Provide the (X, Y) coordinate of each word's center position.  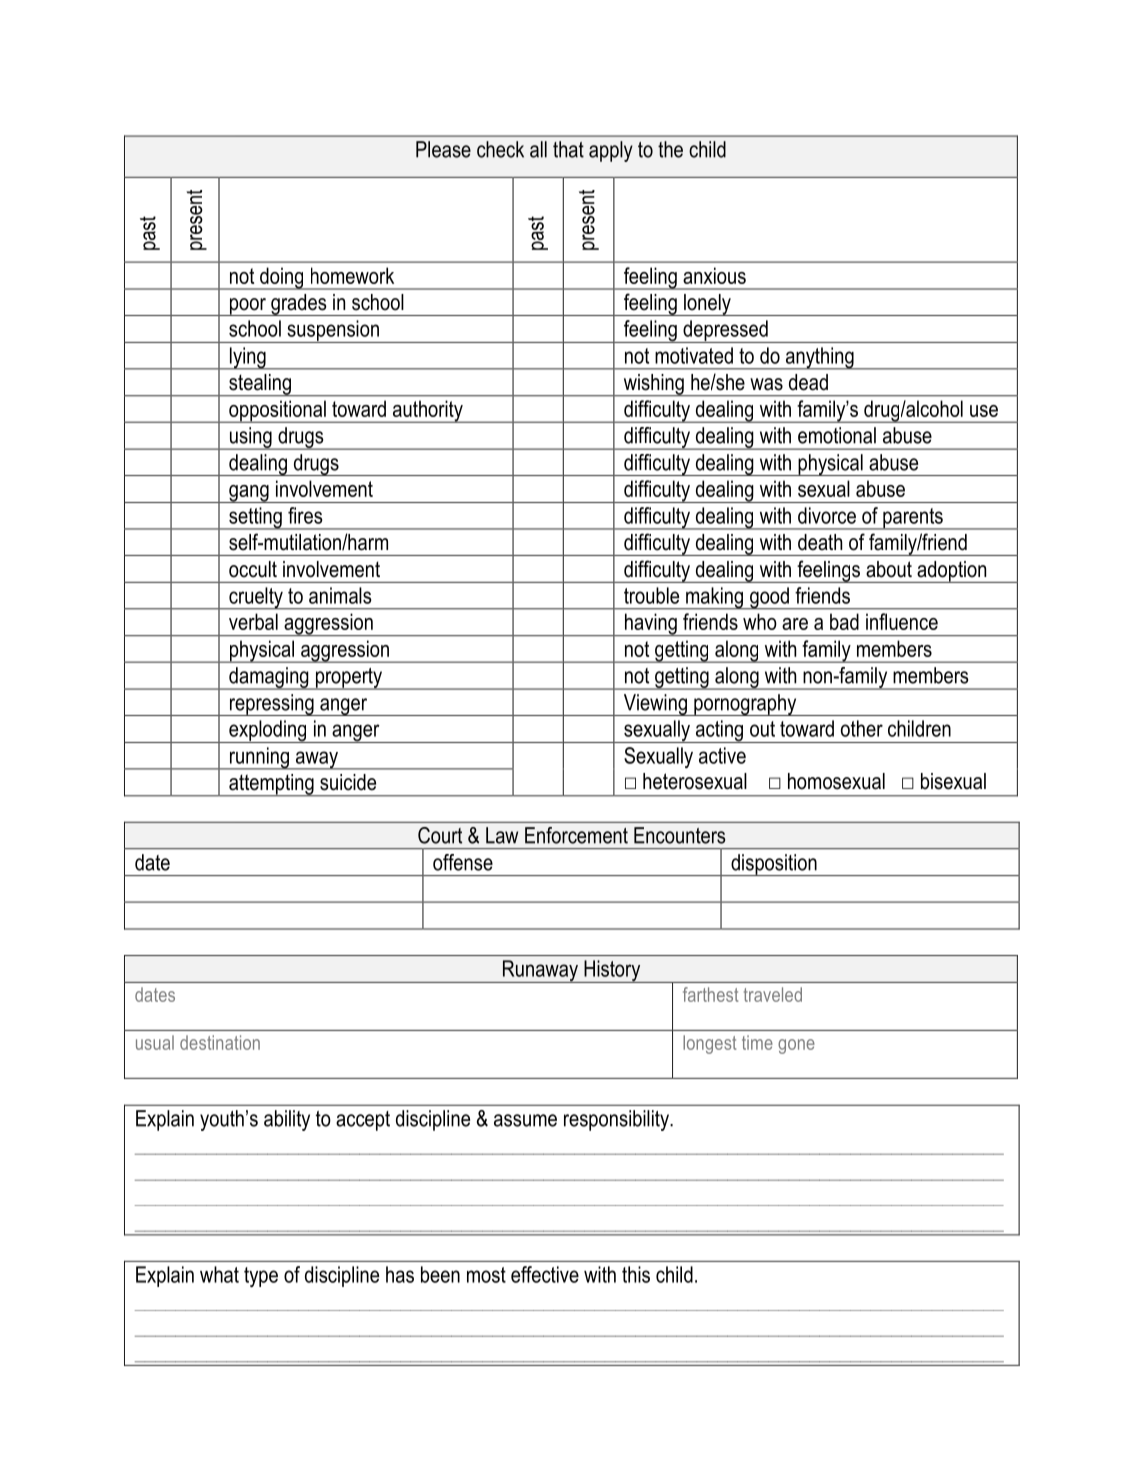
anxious (714, 275)
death (820, 542)
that (568, 149)
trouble (651, 595)
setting (255, 518)
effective (545, 1274)
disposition (774, 865)
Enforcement (576, 835)
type (261, 1277)
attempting (271, 785)
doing (282, 278)
